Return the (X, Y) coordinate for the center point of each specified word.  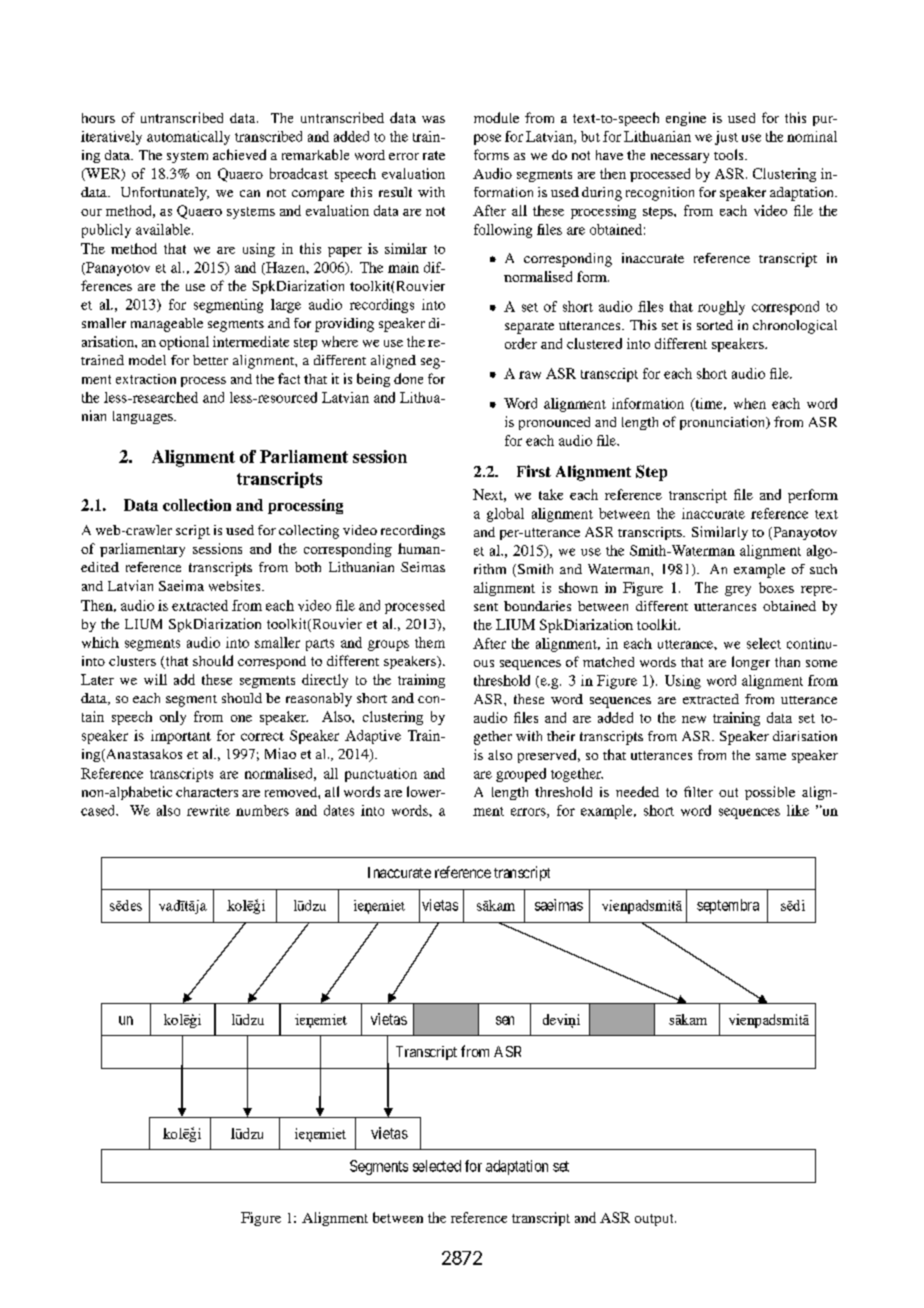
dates (339, 810)
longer (751, 663)
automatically (188, 138)
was (433, 119)
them (430, 642)
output (655, 1220)
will (155, 679)
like (798, 810)
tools (730, 154)
